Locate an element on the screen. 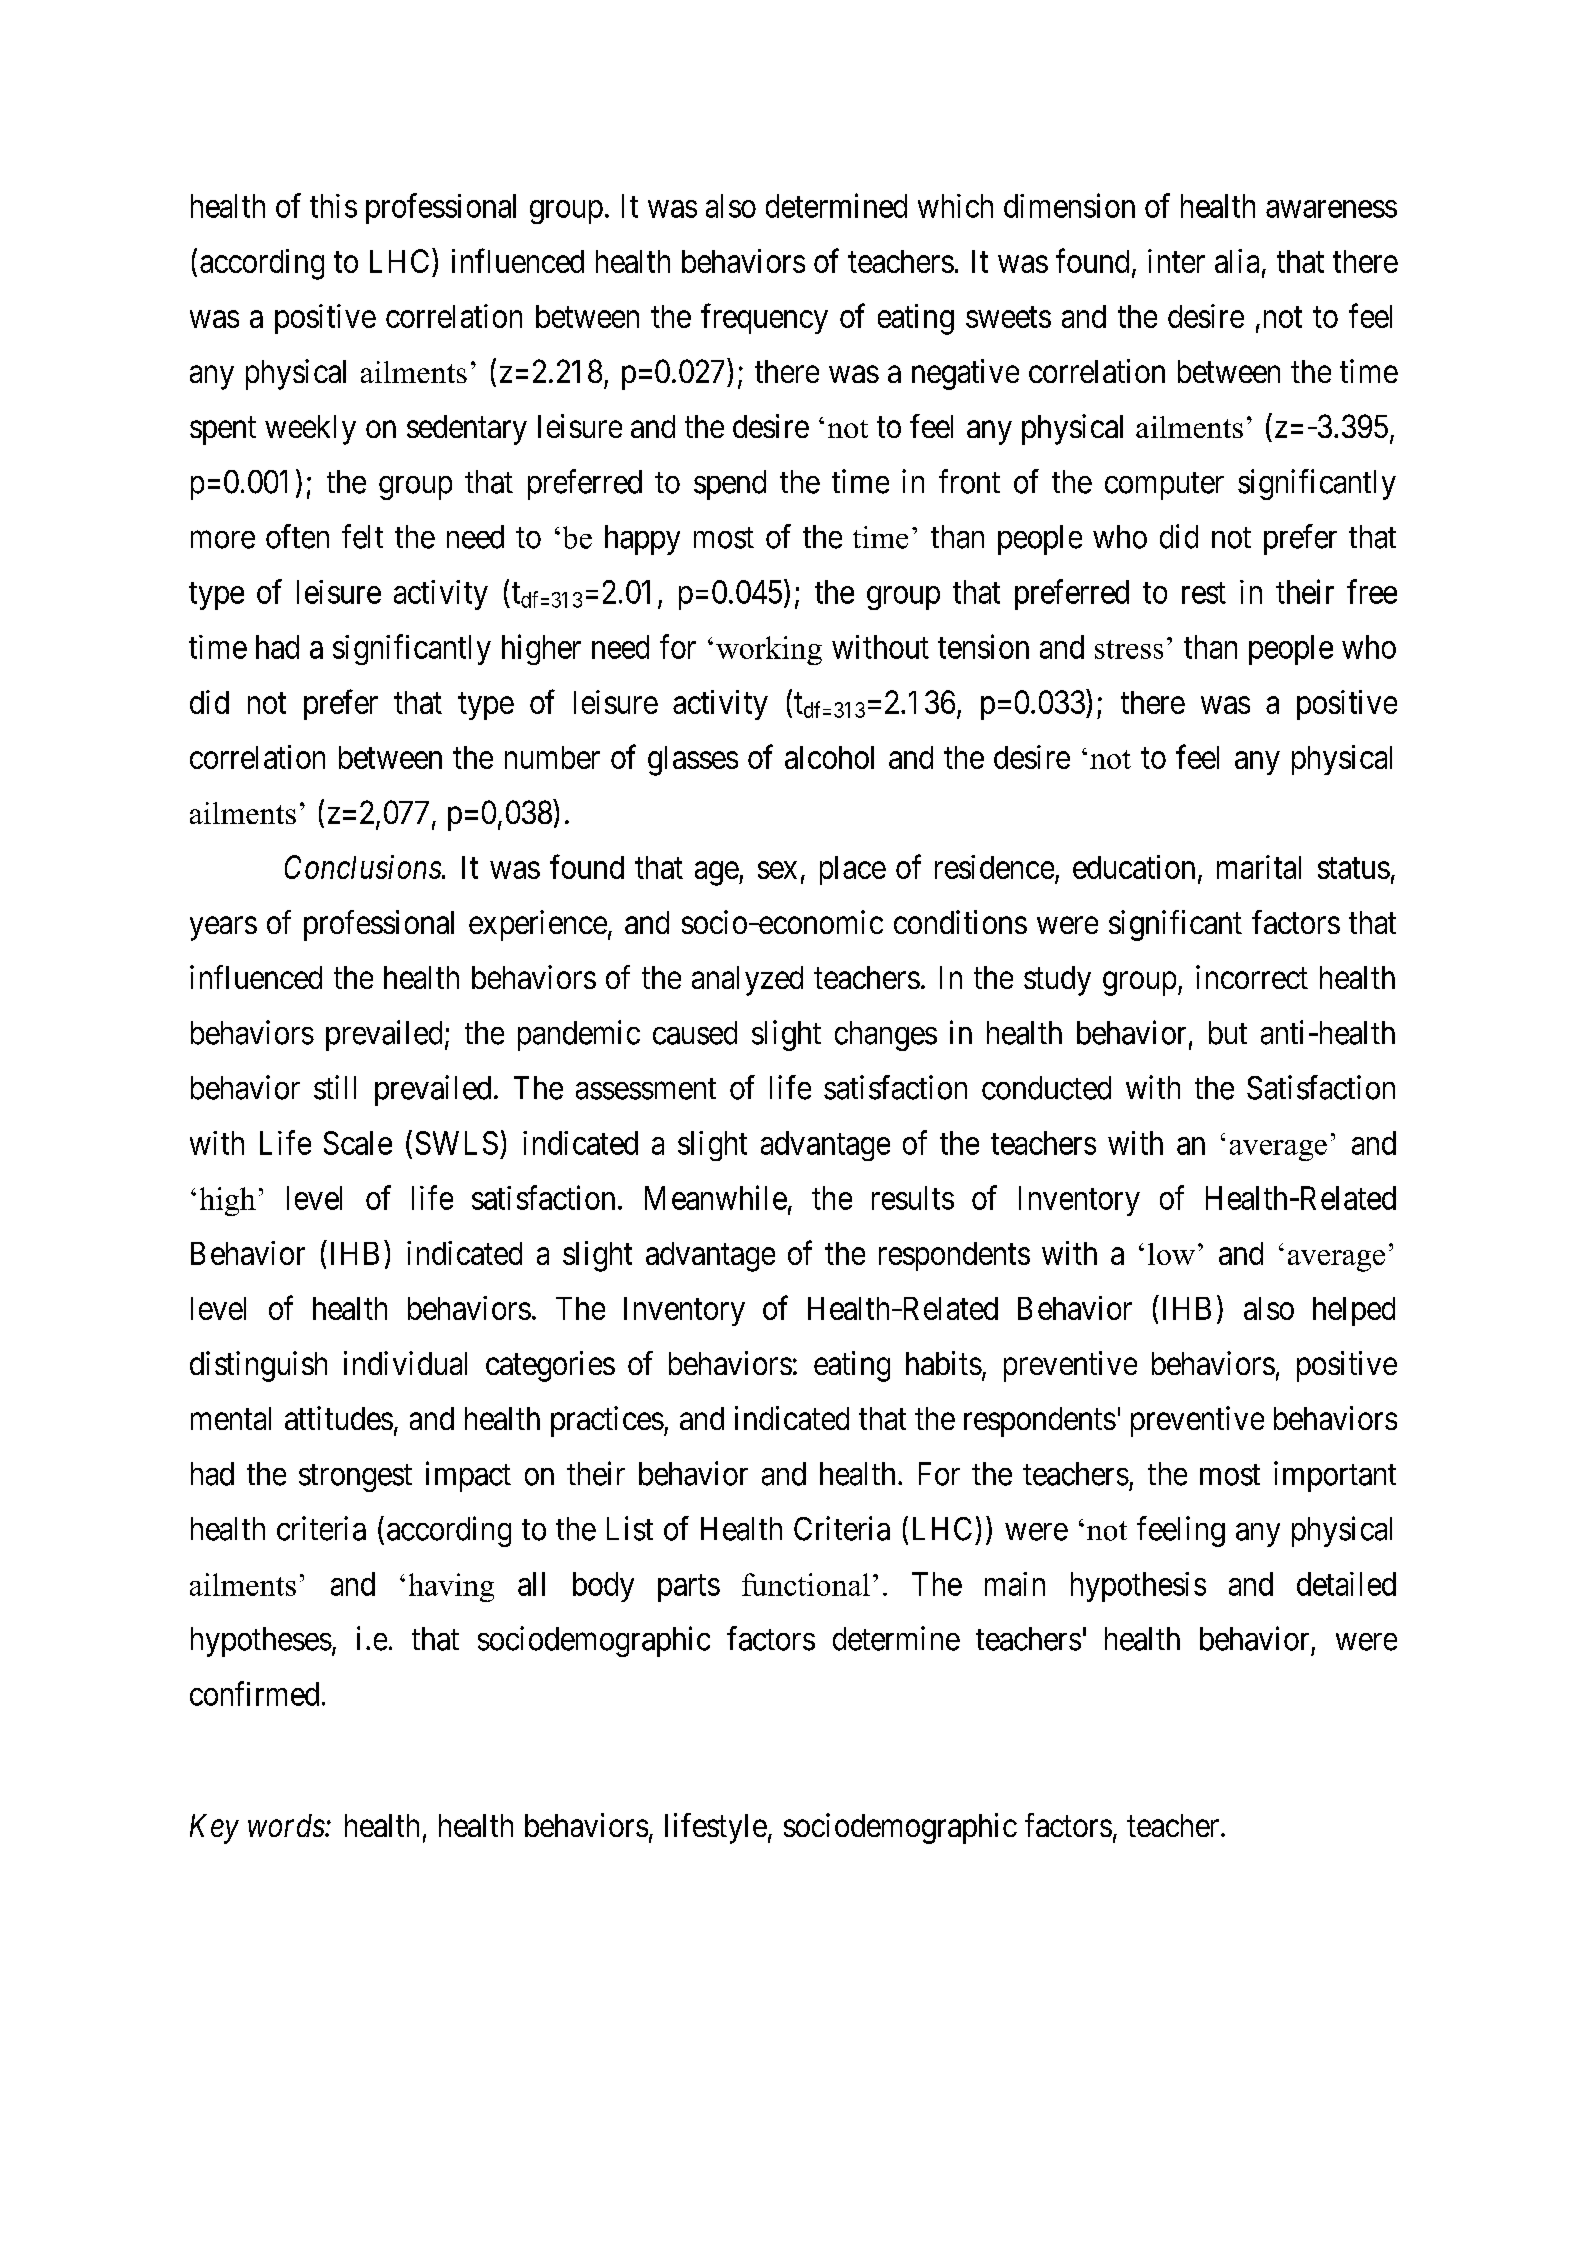  alia is located at coordinates (1237, 261).
